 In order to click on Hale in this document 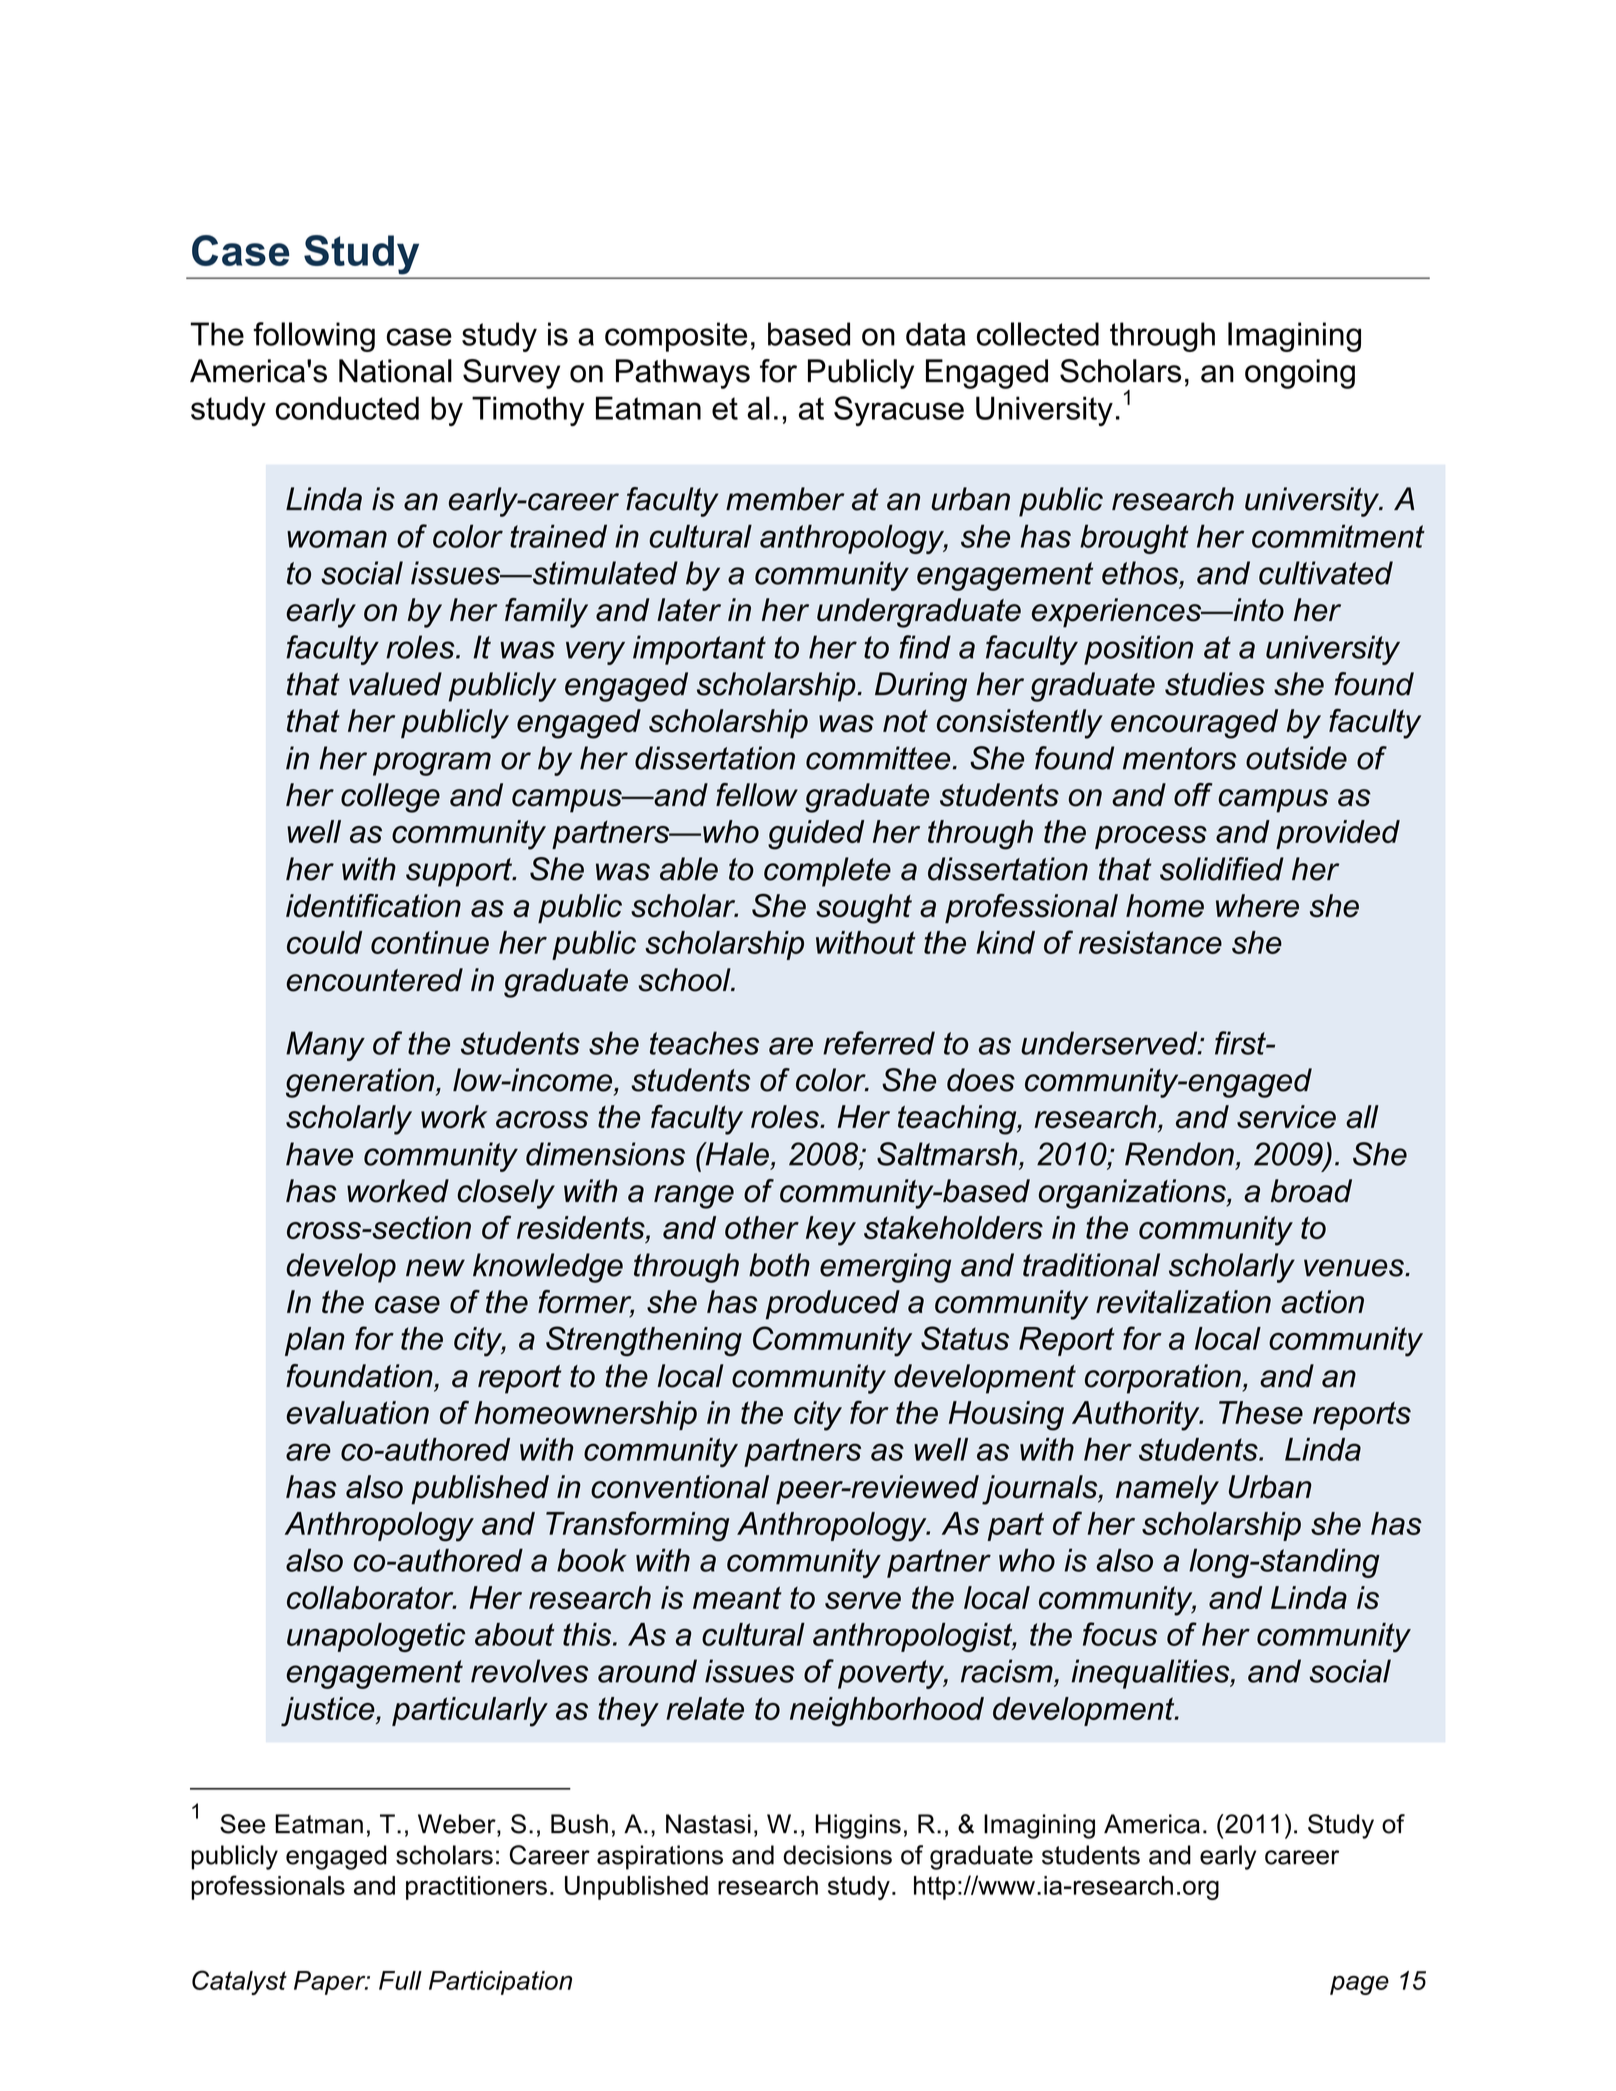, I will do `click(736, 1154)`.
